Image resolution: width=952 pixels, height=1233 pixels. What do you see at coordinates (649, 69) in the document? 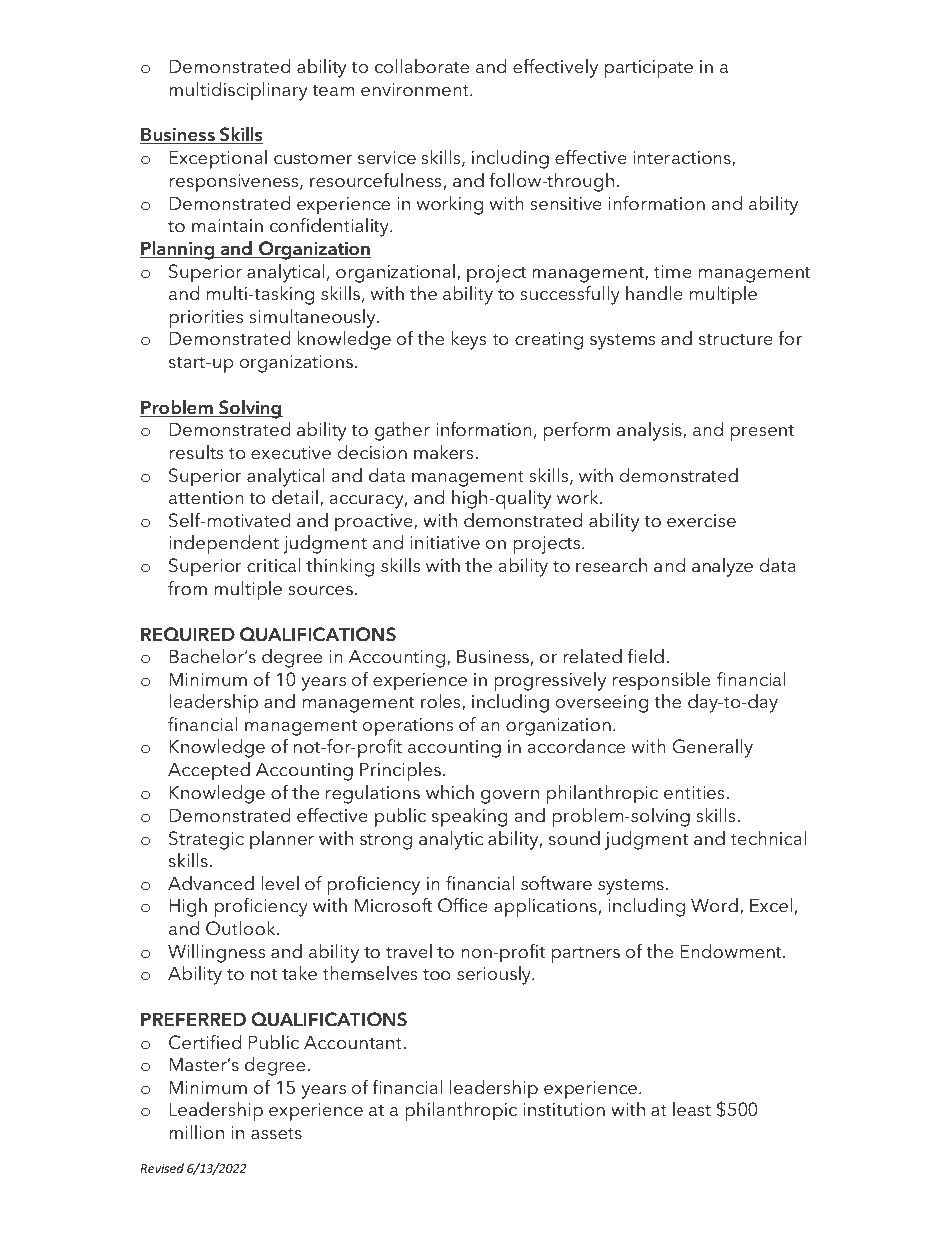
I see `participate` at bounding box center [649, 69].
